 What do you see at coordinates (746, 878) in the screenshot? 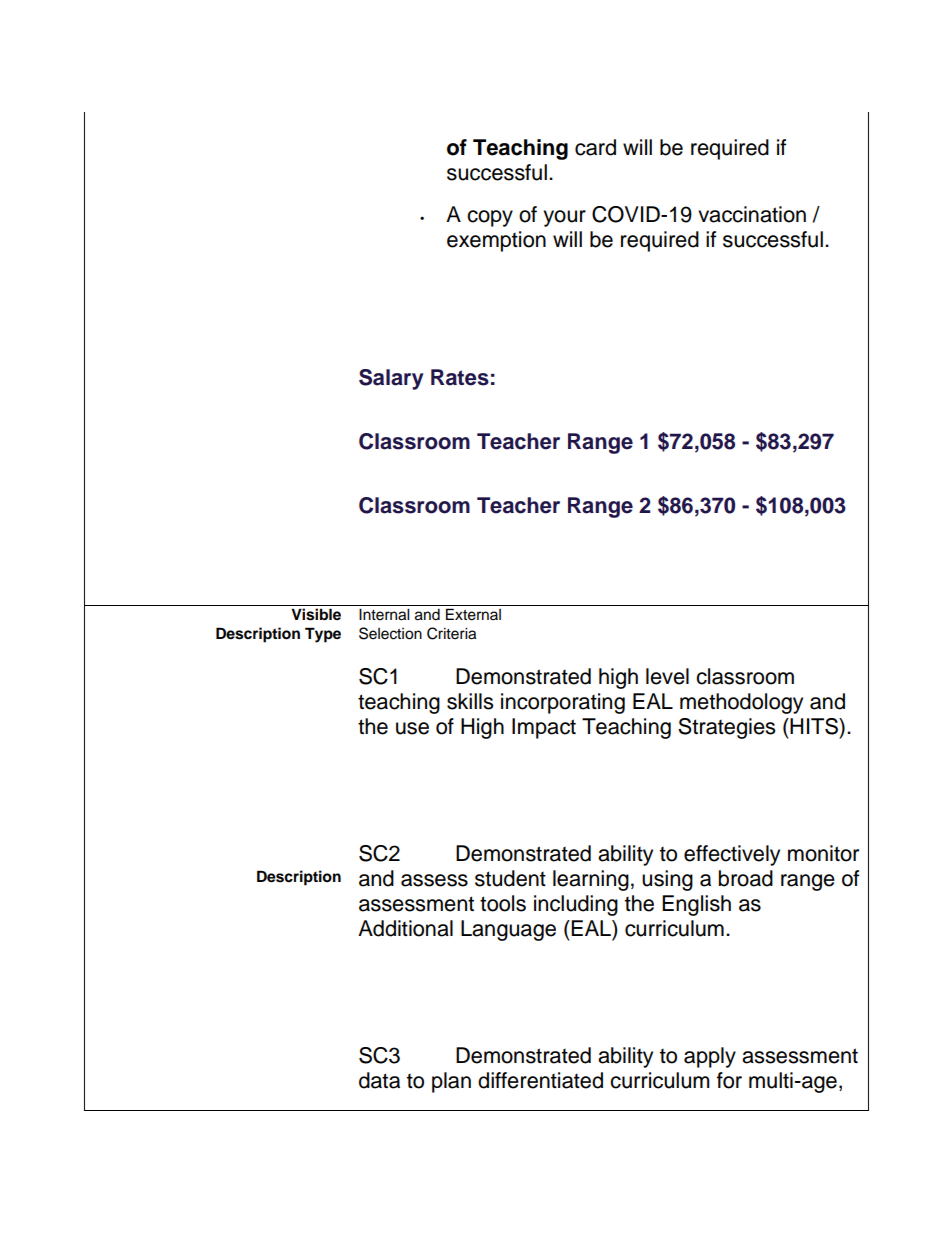
I see `broad` at bounding box center [746, 878].
